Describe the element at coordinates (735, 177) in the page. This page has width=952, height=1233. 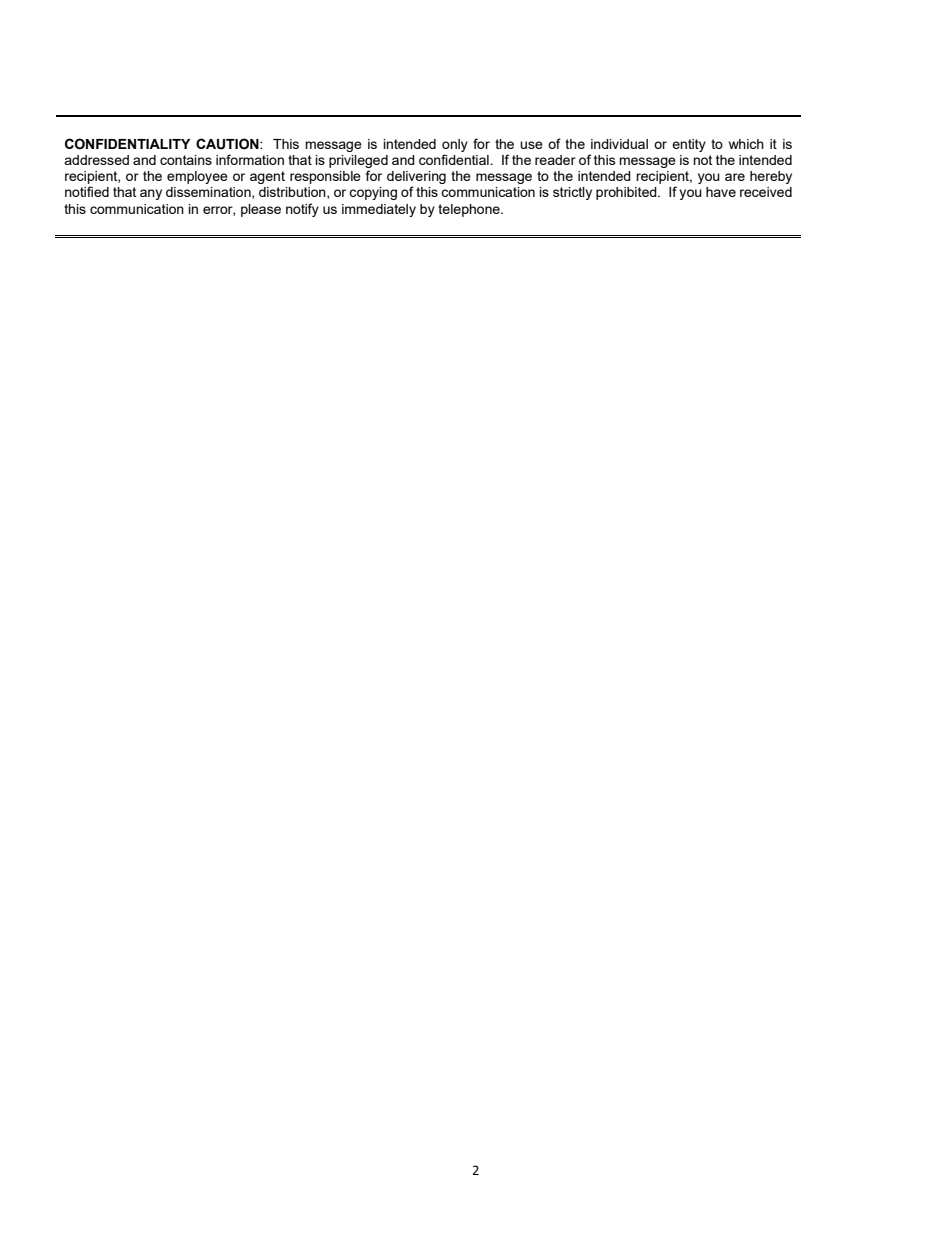
I see `are` at that location.
